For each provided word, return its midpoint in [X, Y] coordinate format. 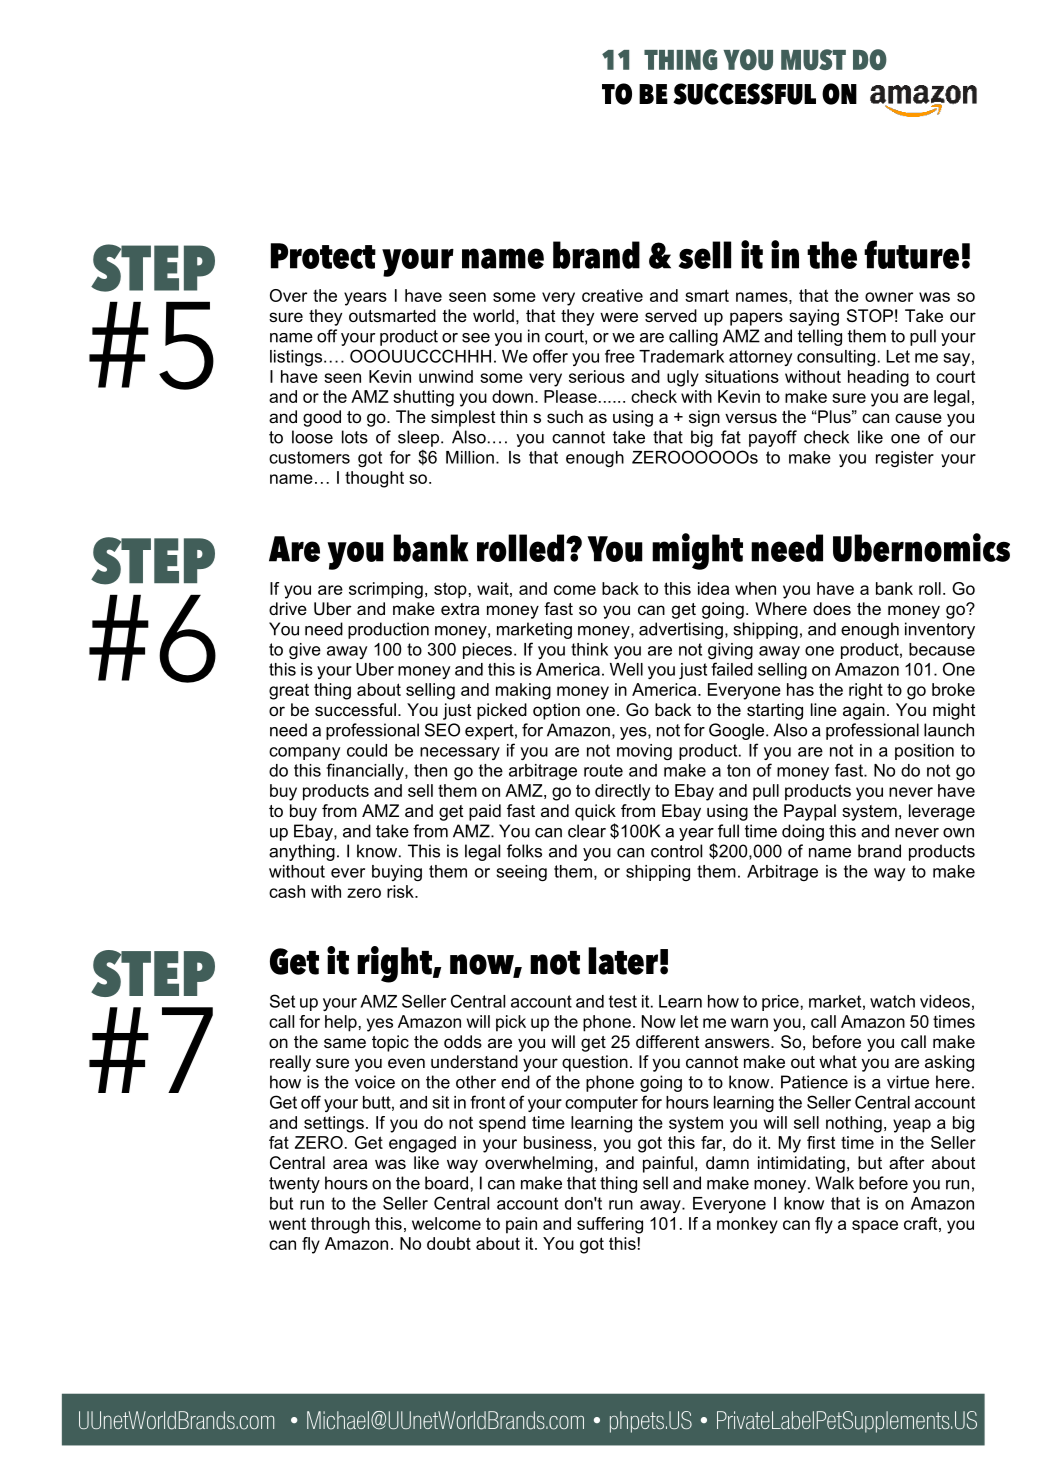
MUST [813, 59]
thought [374, 479]
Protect [323, 256]
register [905, 459]
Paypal [810, 812]
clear [587, 831]
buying [397, 873]
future [911, 254]
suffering [610, 1225]
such [565, 416]
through [340, 1225]
